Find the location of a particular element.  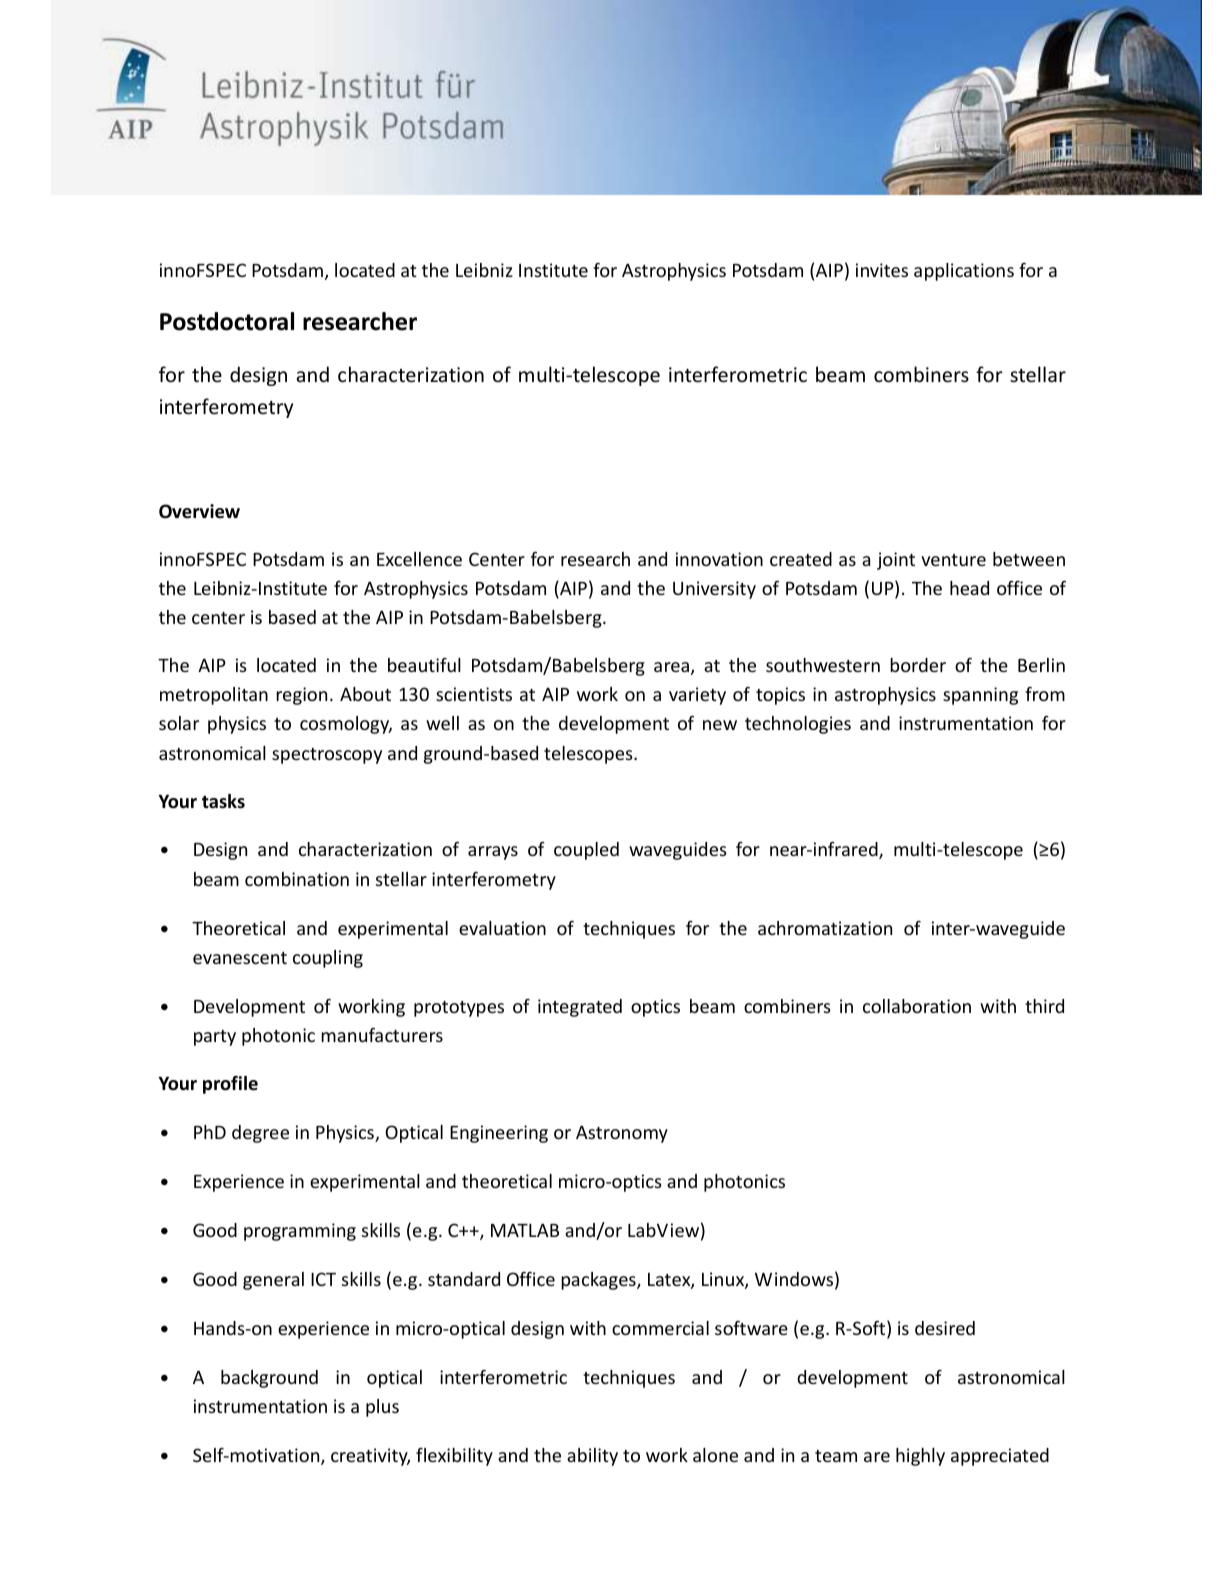

highly is located at coordinates (920, 1457).
